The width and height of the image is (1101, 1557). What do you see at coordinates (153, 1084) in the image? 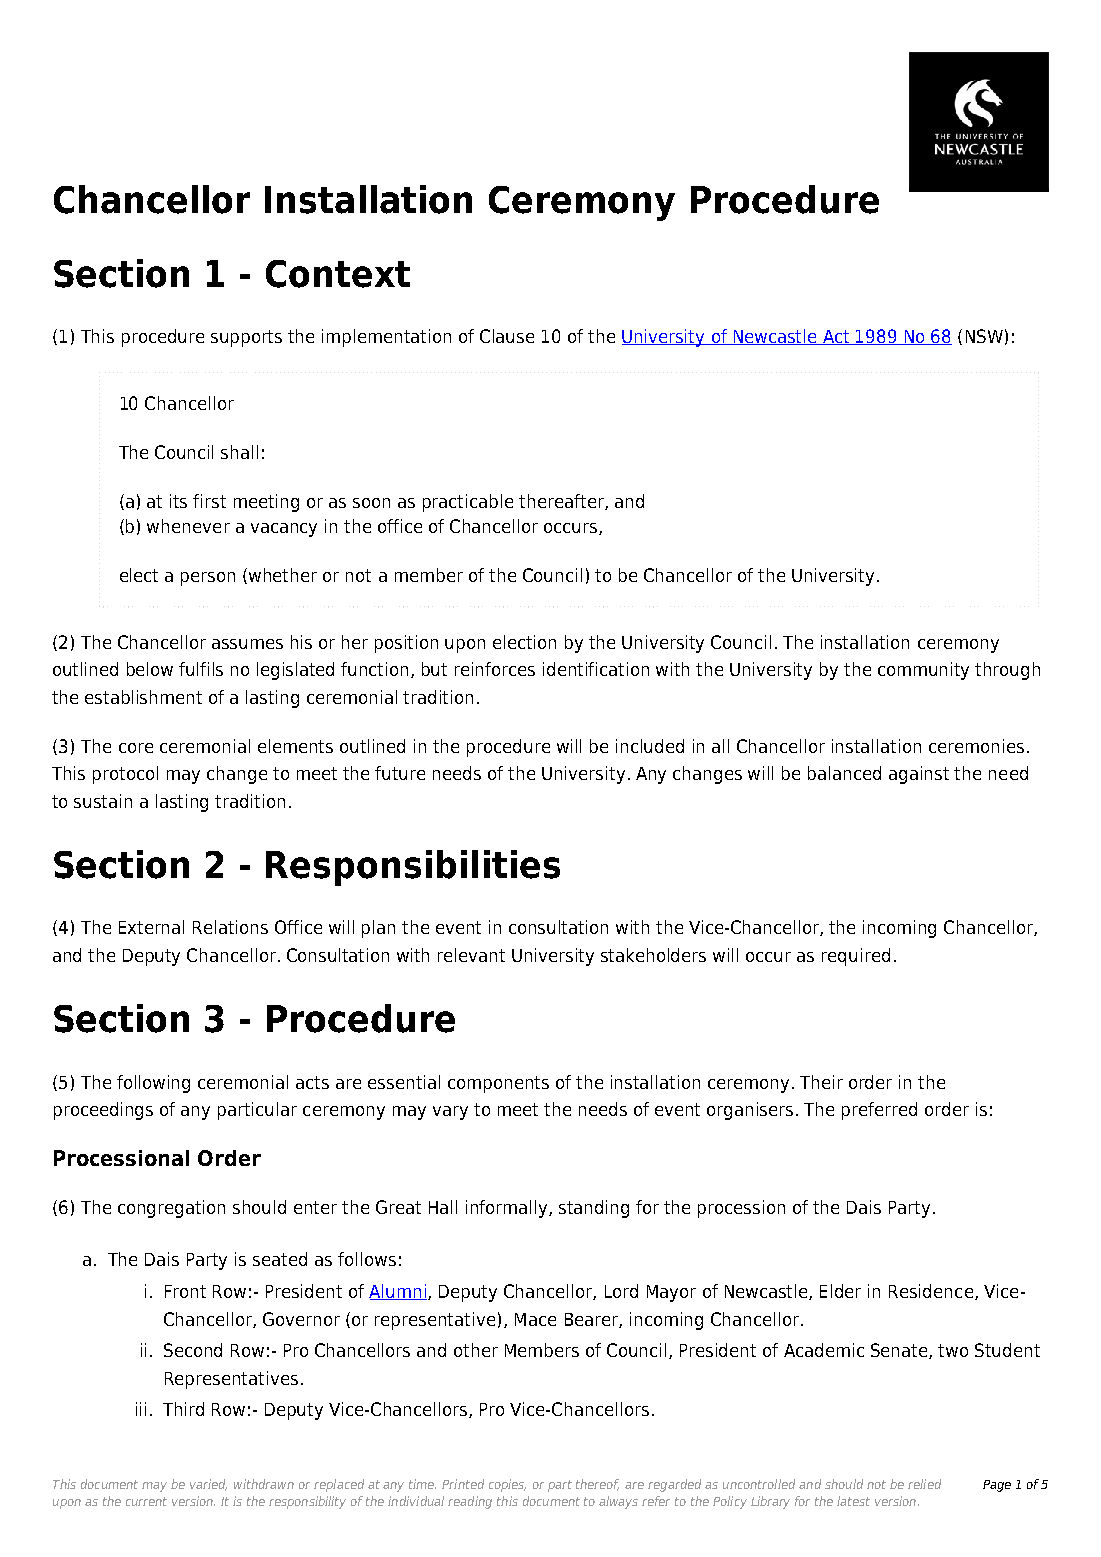
I see `following` at bounding box center [153, 1084].
